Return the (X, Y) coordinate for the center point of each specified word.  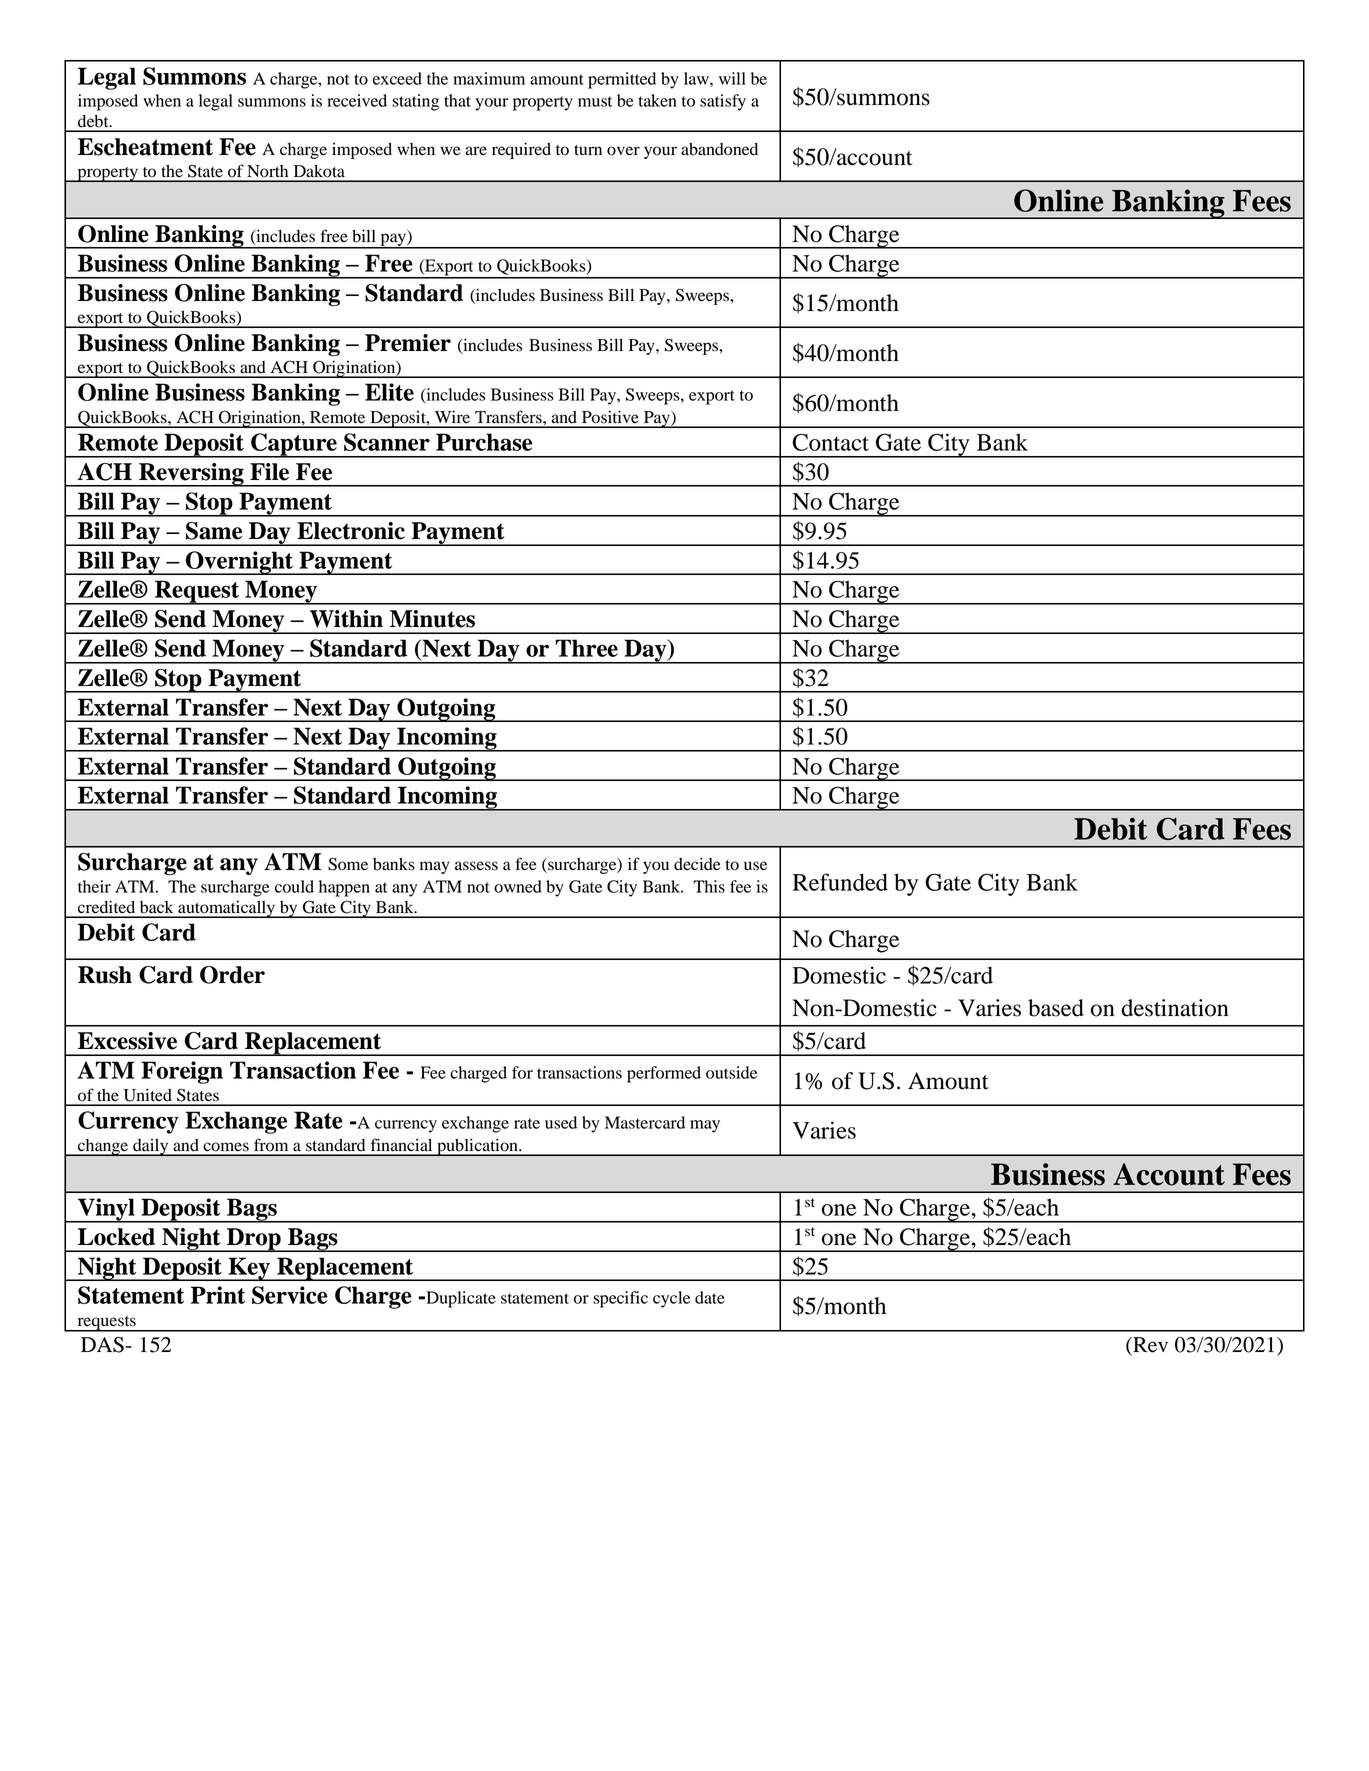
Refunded (840, 882)
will (732, 78)
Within (346, 619)
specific (620, 1299)
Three (587, 648)
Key (249, 1269)
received (357, 100)
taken (657, 100)
